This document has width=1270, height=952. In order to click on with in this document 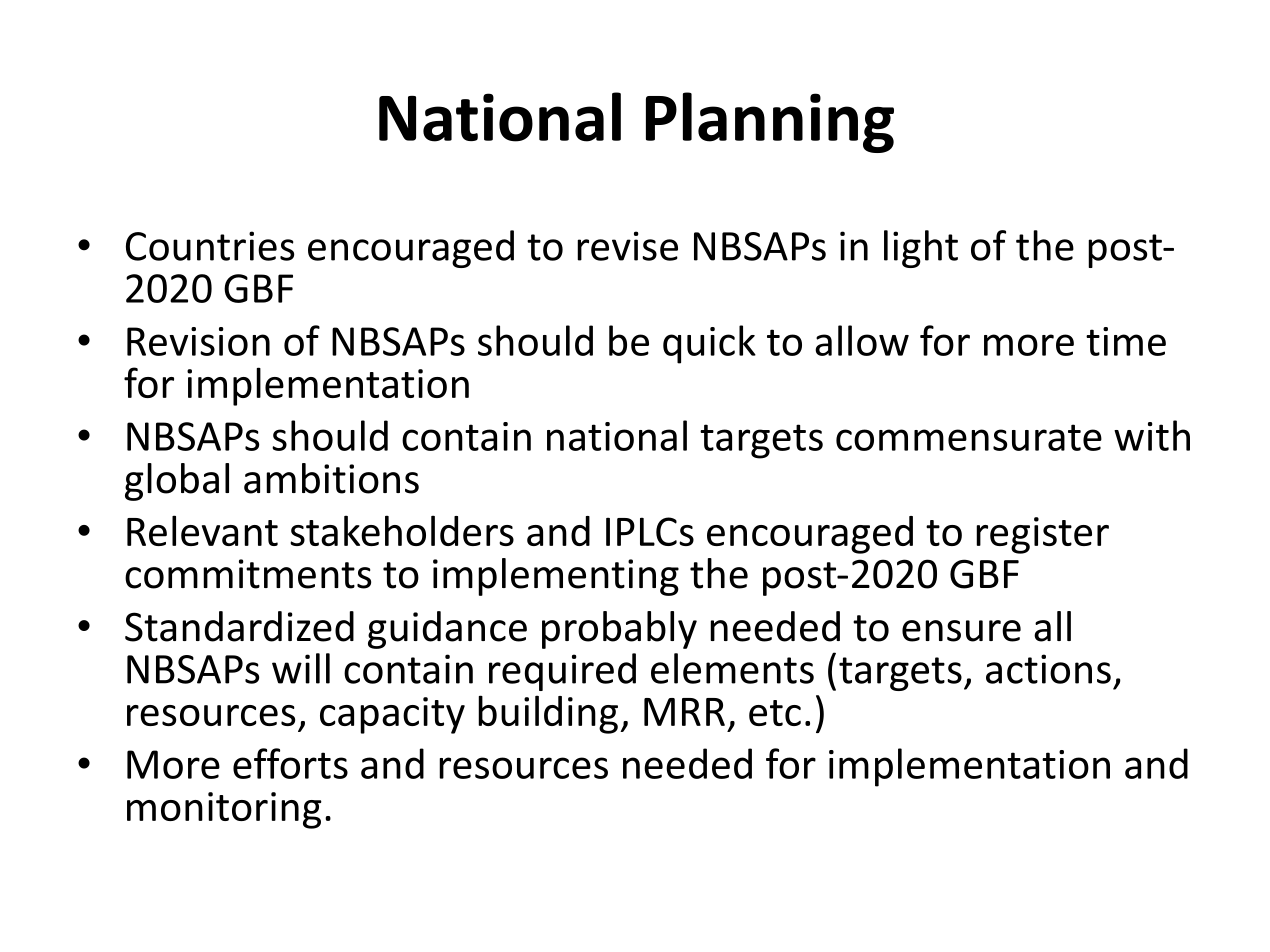, I will do `click(1152, 435)`.
